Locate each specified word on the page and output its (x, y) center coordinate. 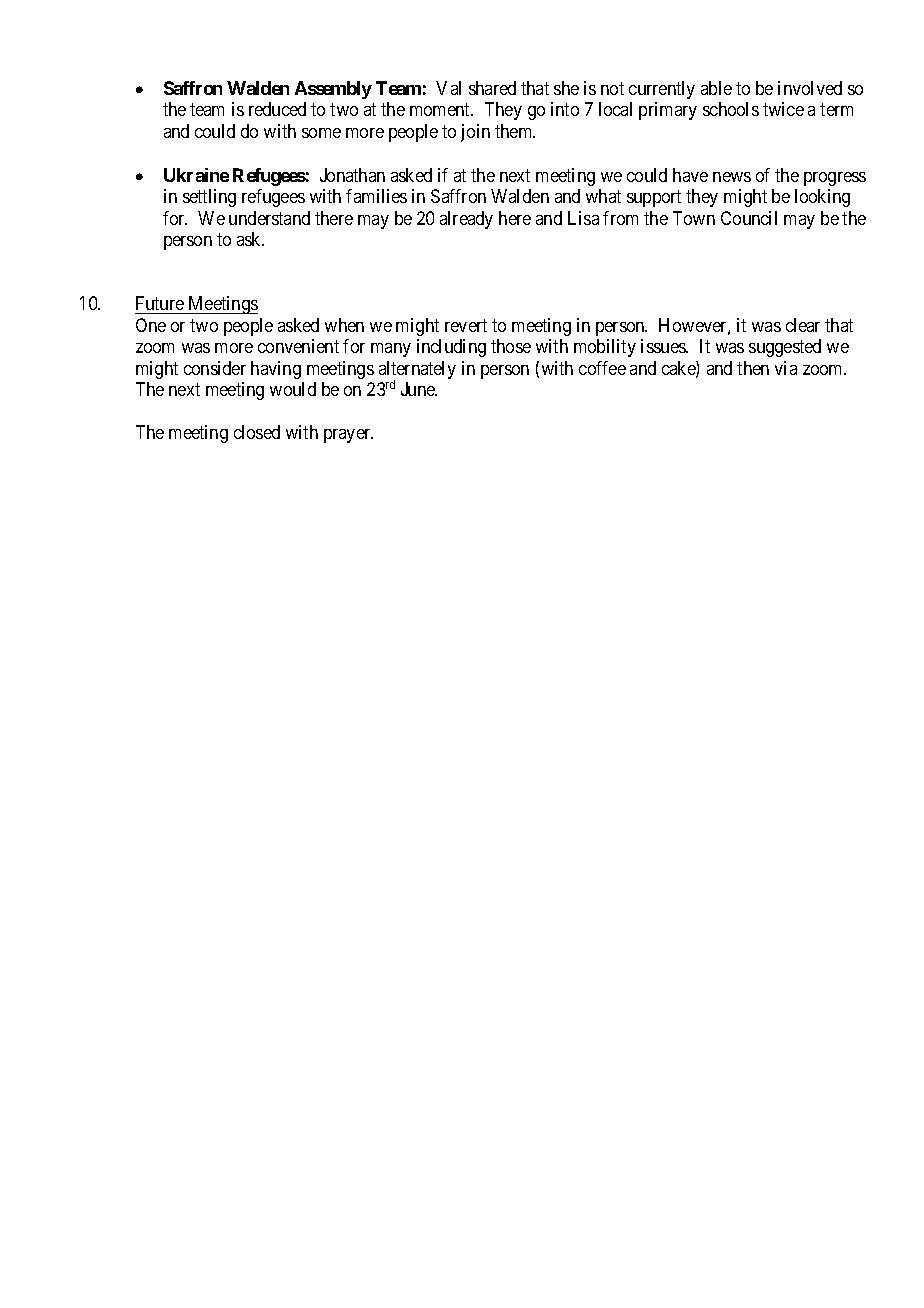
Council (749, 218)
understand (269, 218)
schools (731, 109)
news (732, 177)
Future (160, 305)
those (511, 346)
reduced (277, 109)
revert (466, 325)
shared (492, 88)
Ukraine (196, 175)
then (753, 368)
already (466, 220)
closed (257, 432)
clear (803, 325)
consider (215, 368)
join (475, 133)
